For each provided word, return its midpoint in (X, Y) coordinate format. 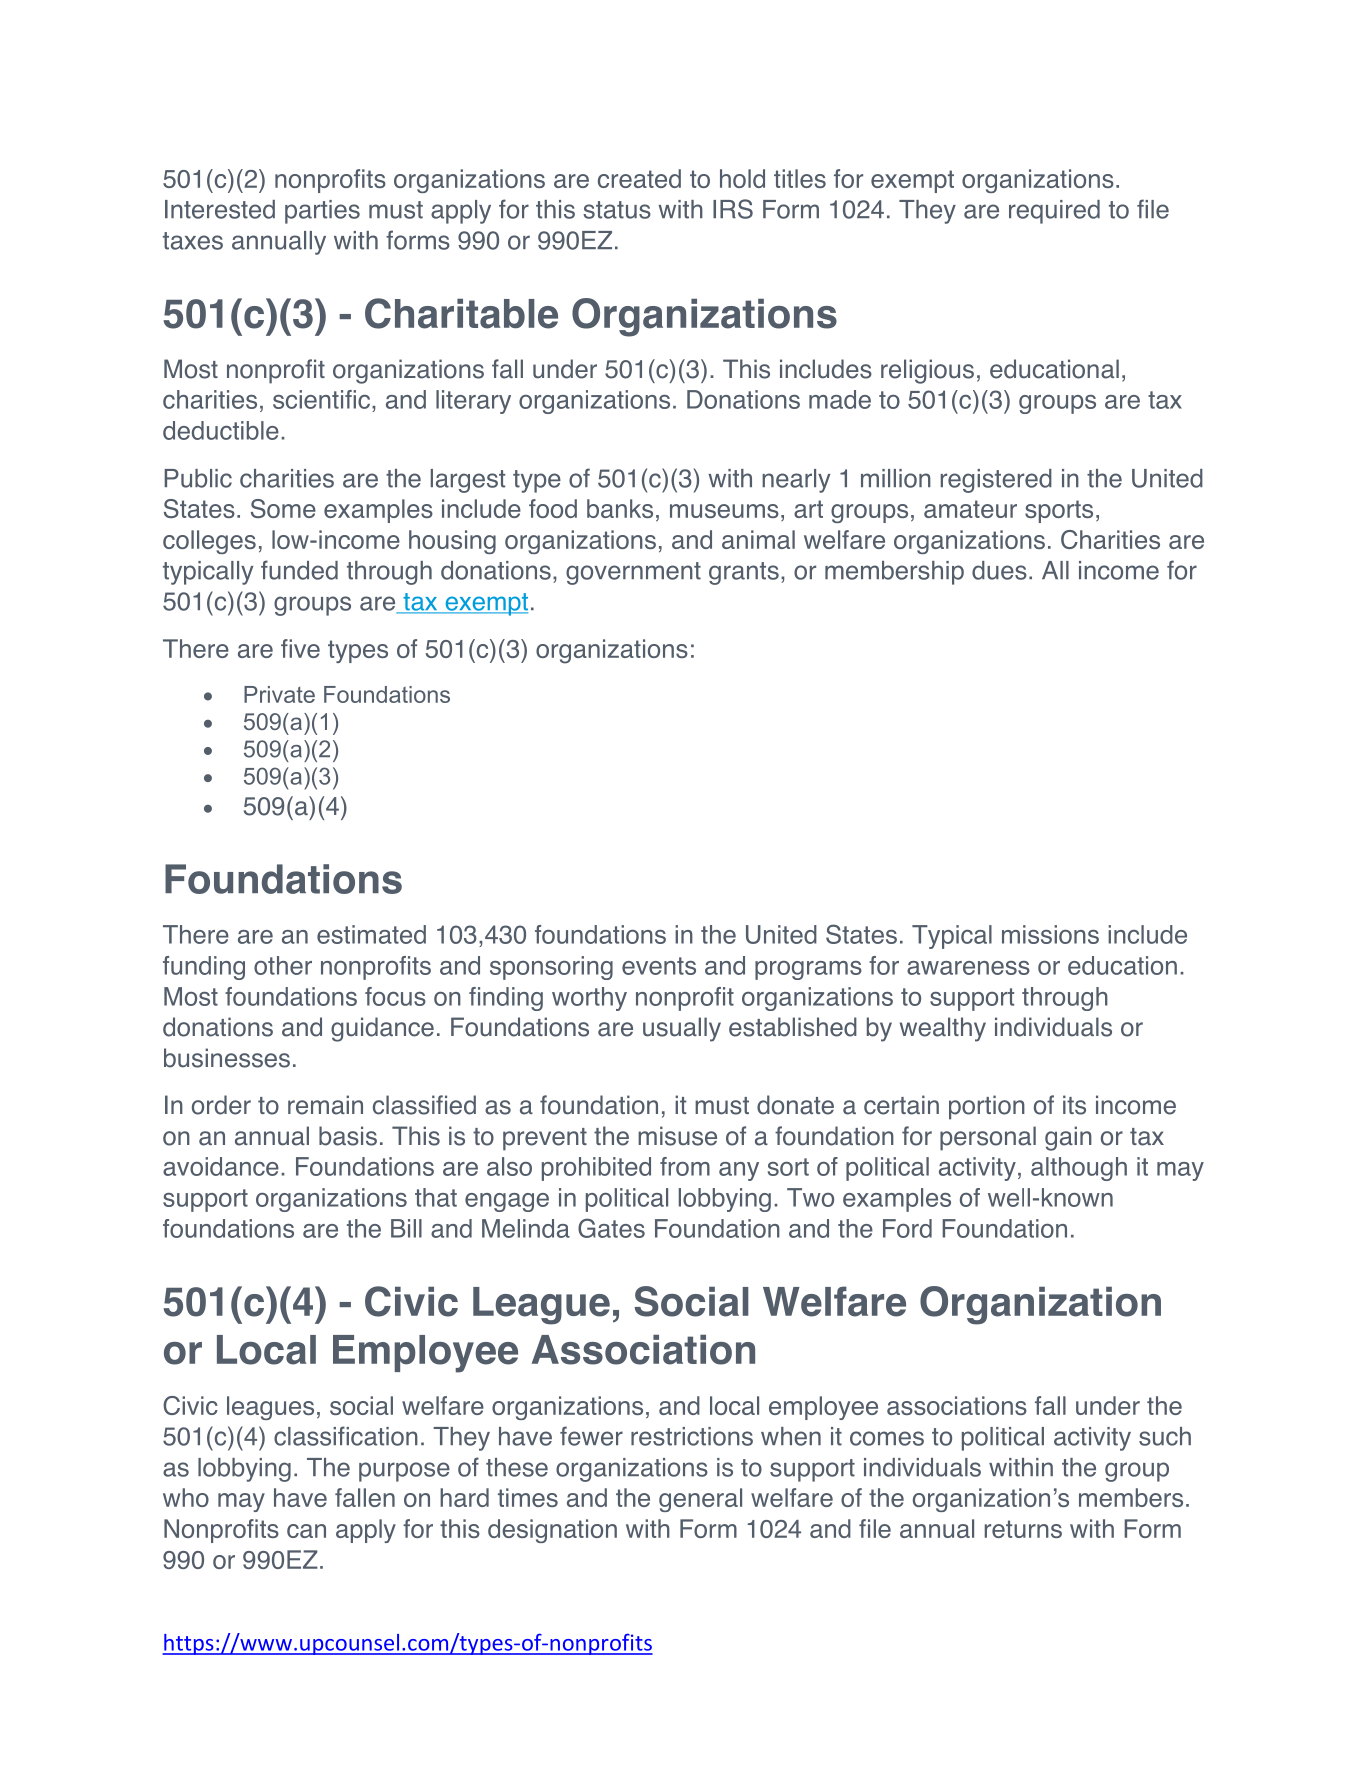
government (633, 573)
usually (682, 1029)
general (700, 1500)
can (306, 1531)
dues (999, 570)
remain (325, 1105)
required (1054, 212)
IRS (733, 209)
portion (987, 1107)
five (300, 648)
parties (322, 212)
